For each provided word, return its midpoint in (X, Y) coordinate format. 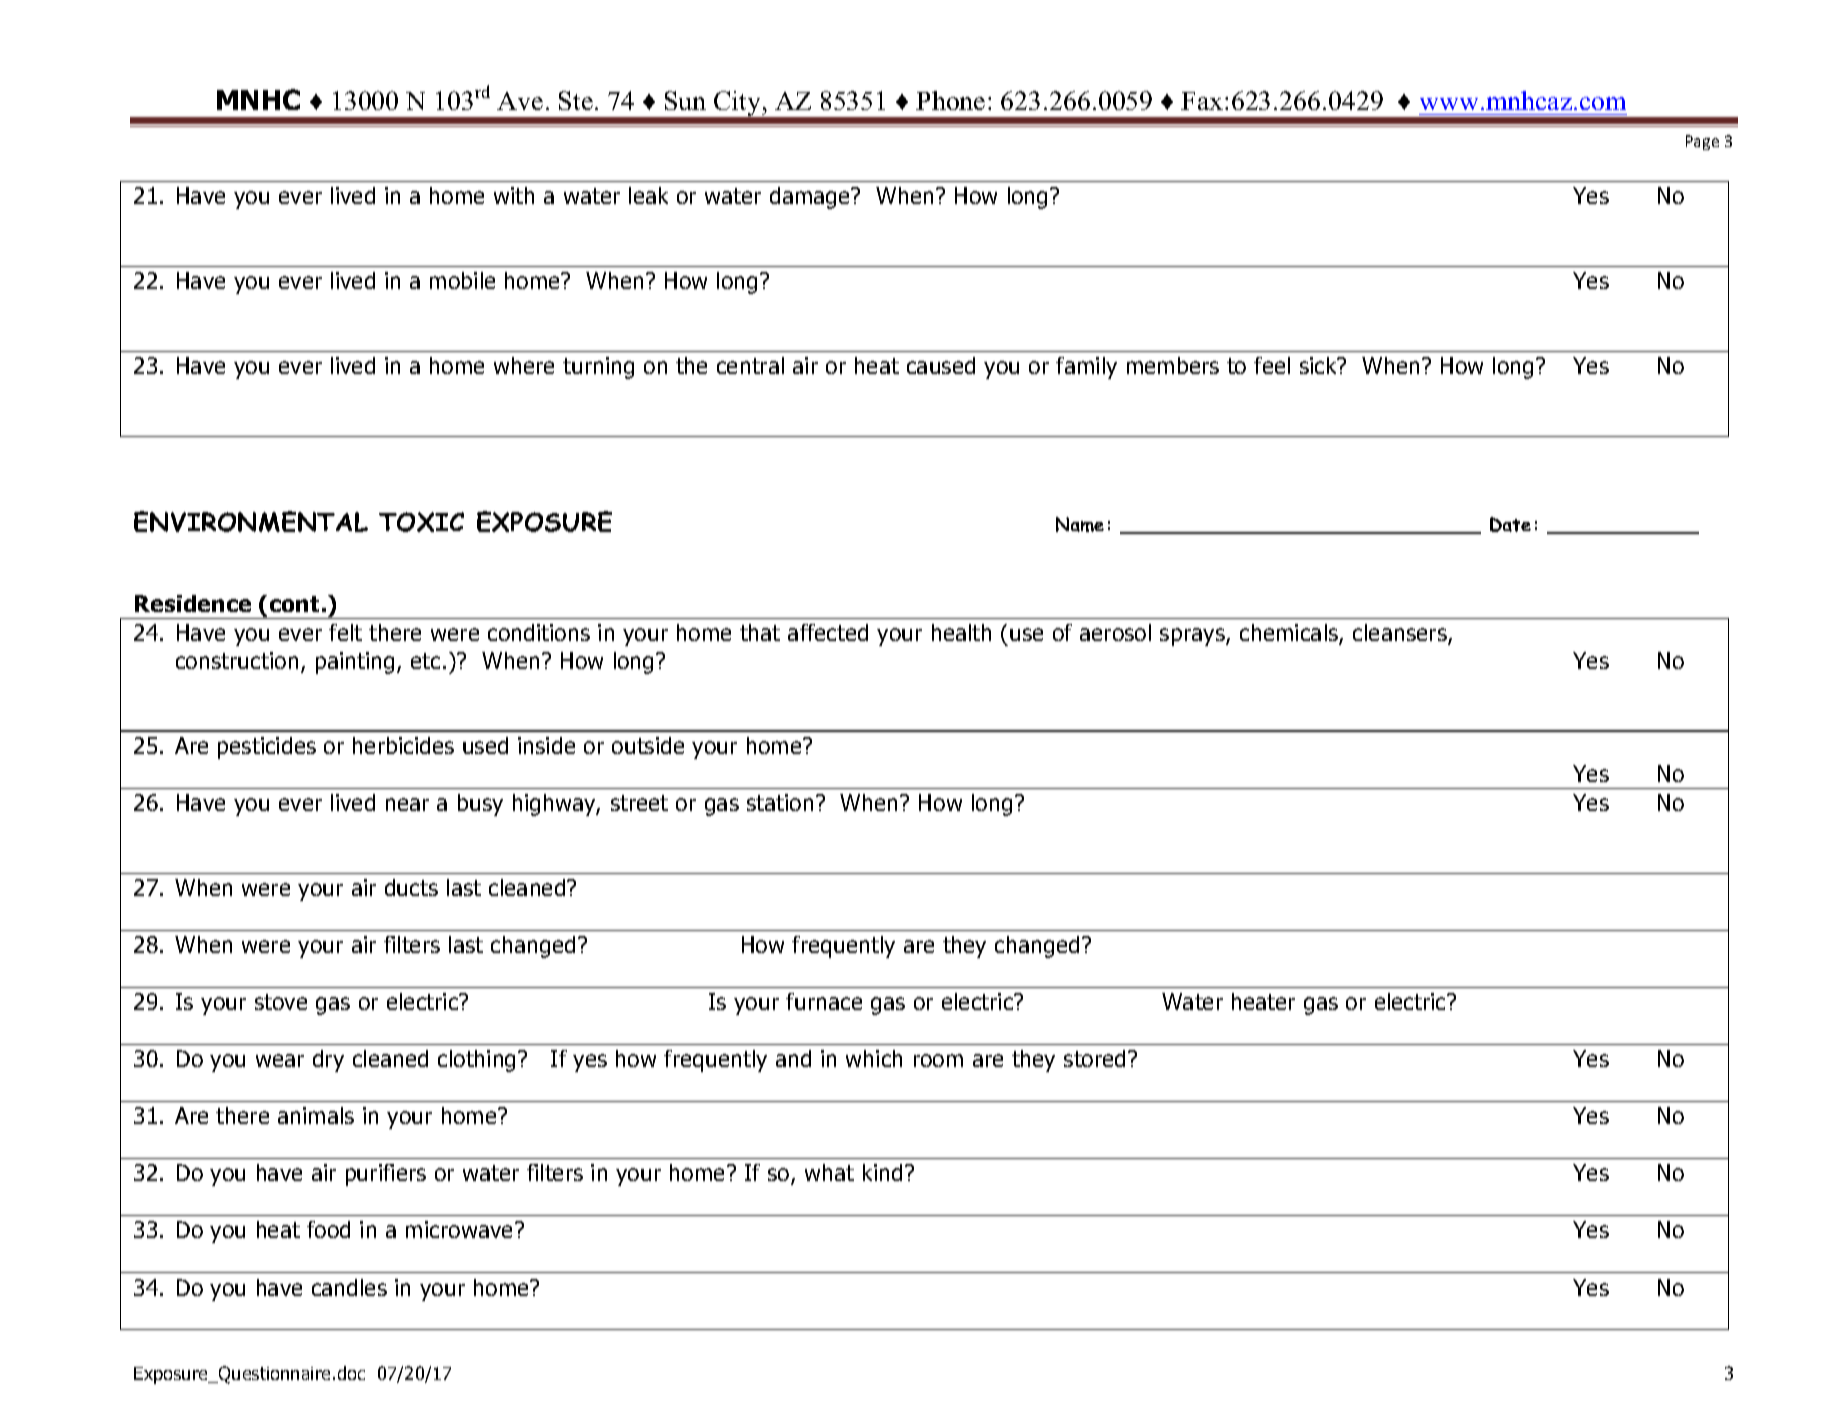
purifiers (386, 1175)
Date (1510, 524)
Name (1080, 524)
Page (1702, 142)
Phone (950, 100)
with (514, 195)
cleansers (1401, 634)
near (407, 804)
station (780, 802)
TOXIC (421, 522)
